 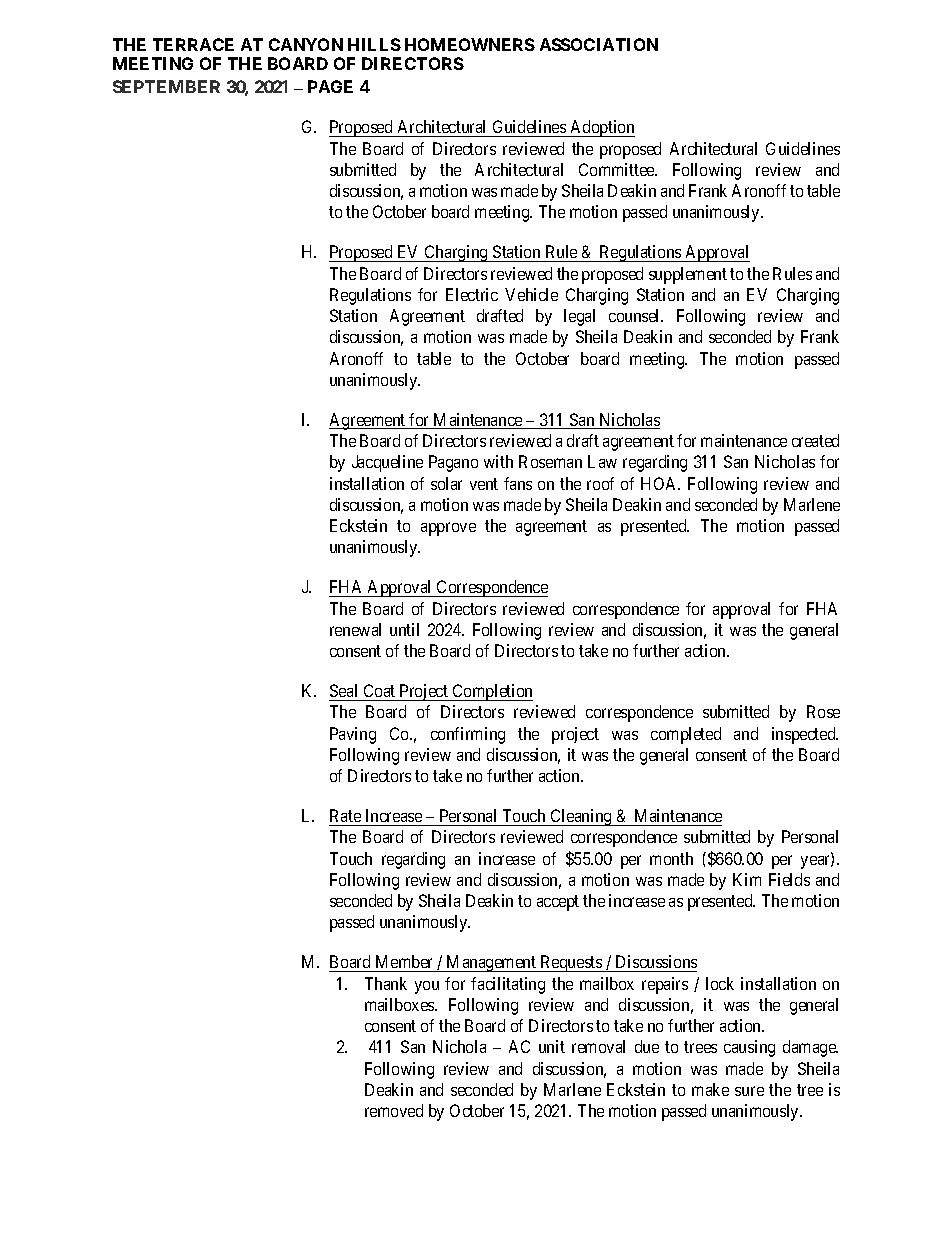 I want to click on sure, so click(x=749, y=1091).
